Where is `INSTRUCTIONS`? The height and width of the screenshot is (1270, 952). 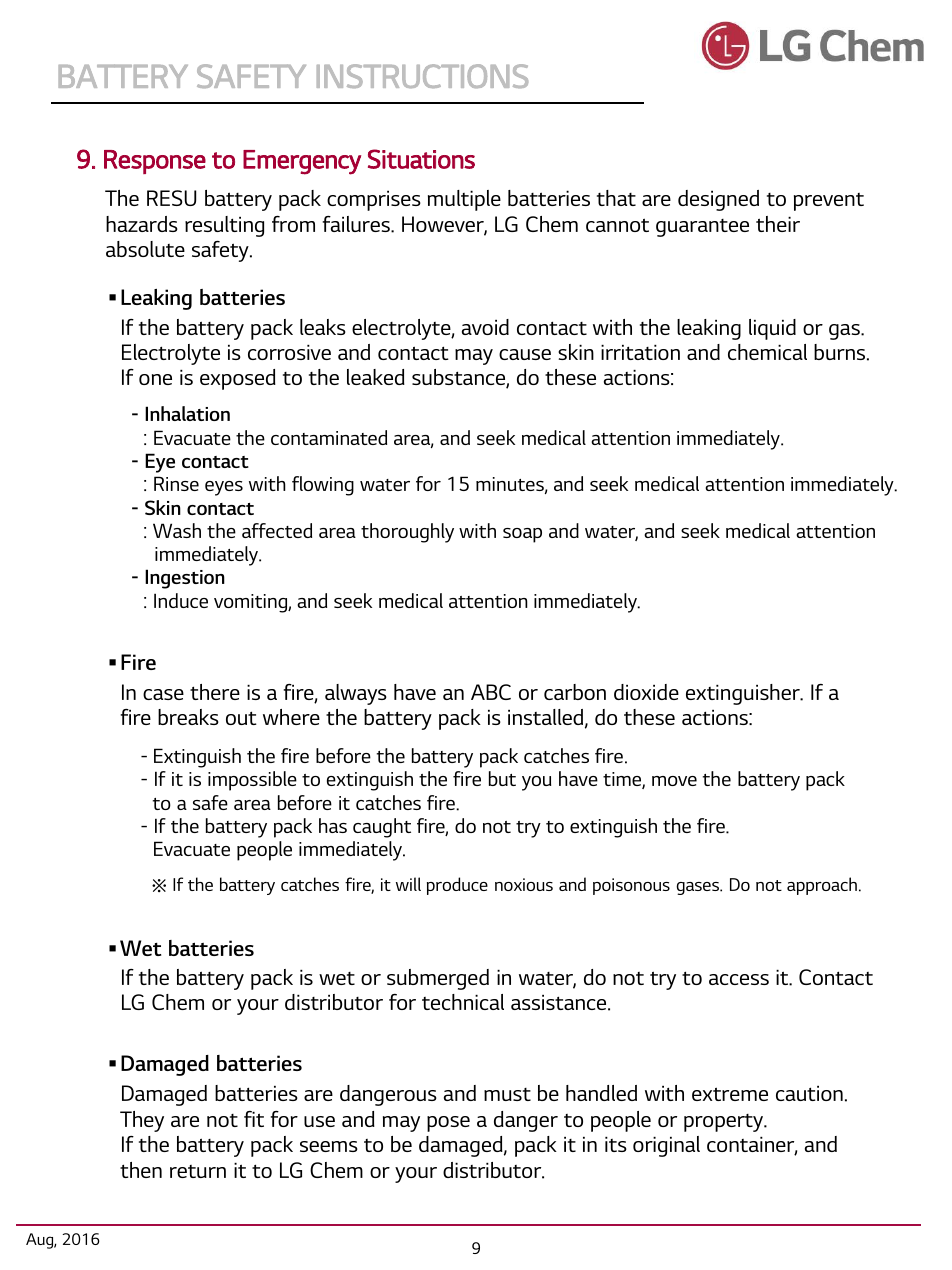
INSTRUCTIONS is located at coordinates (422, 76).
